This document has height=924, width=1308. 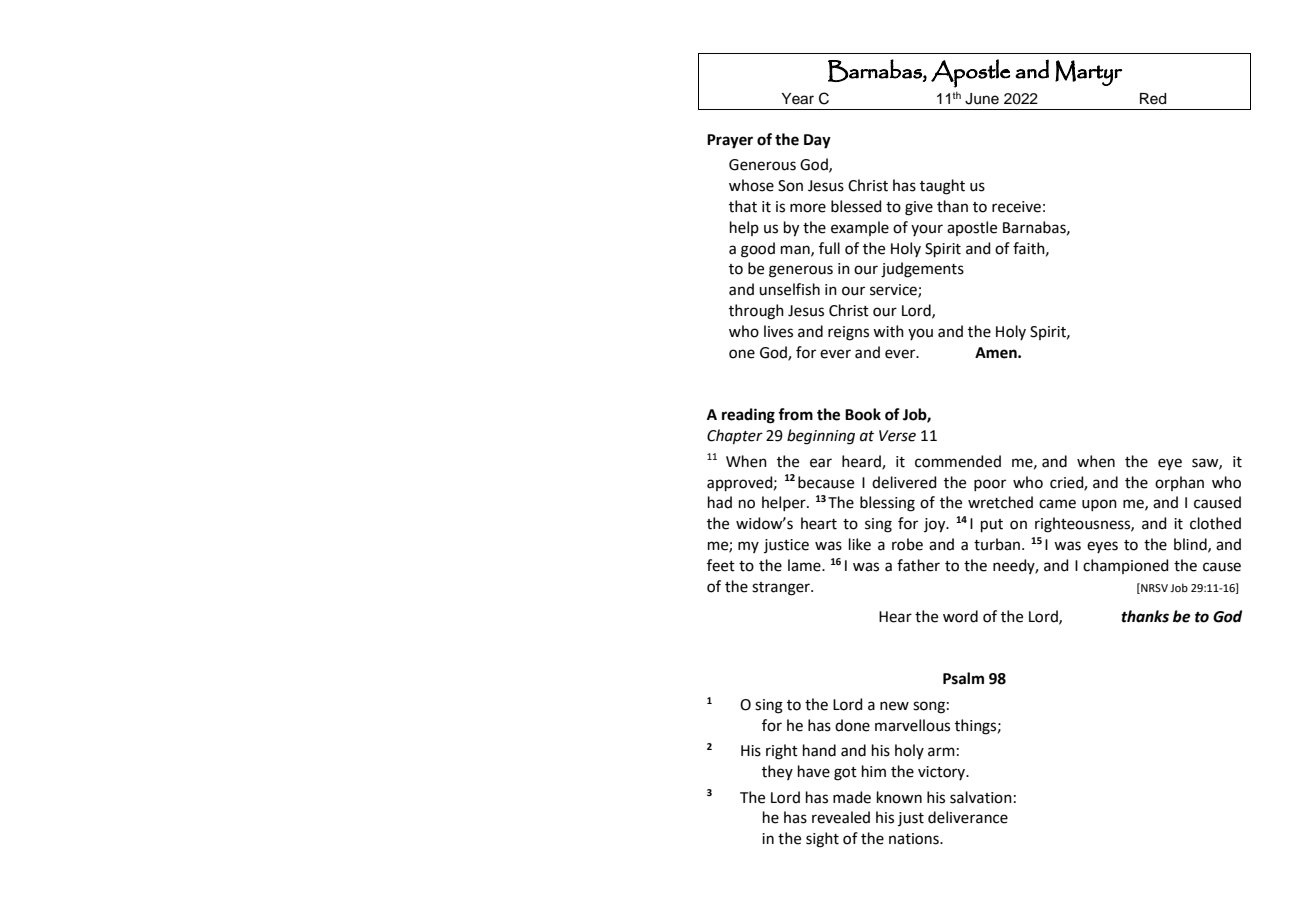 I want to click on deliverance, so click(x=968, y=817).
